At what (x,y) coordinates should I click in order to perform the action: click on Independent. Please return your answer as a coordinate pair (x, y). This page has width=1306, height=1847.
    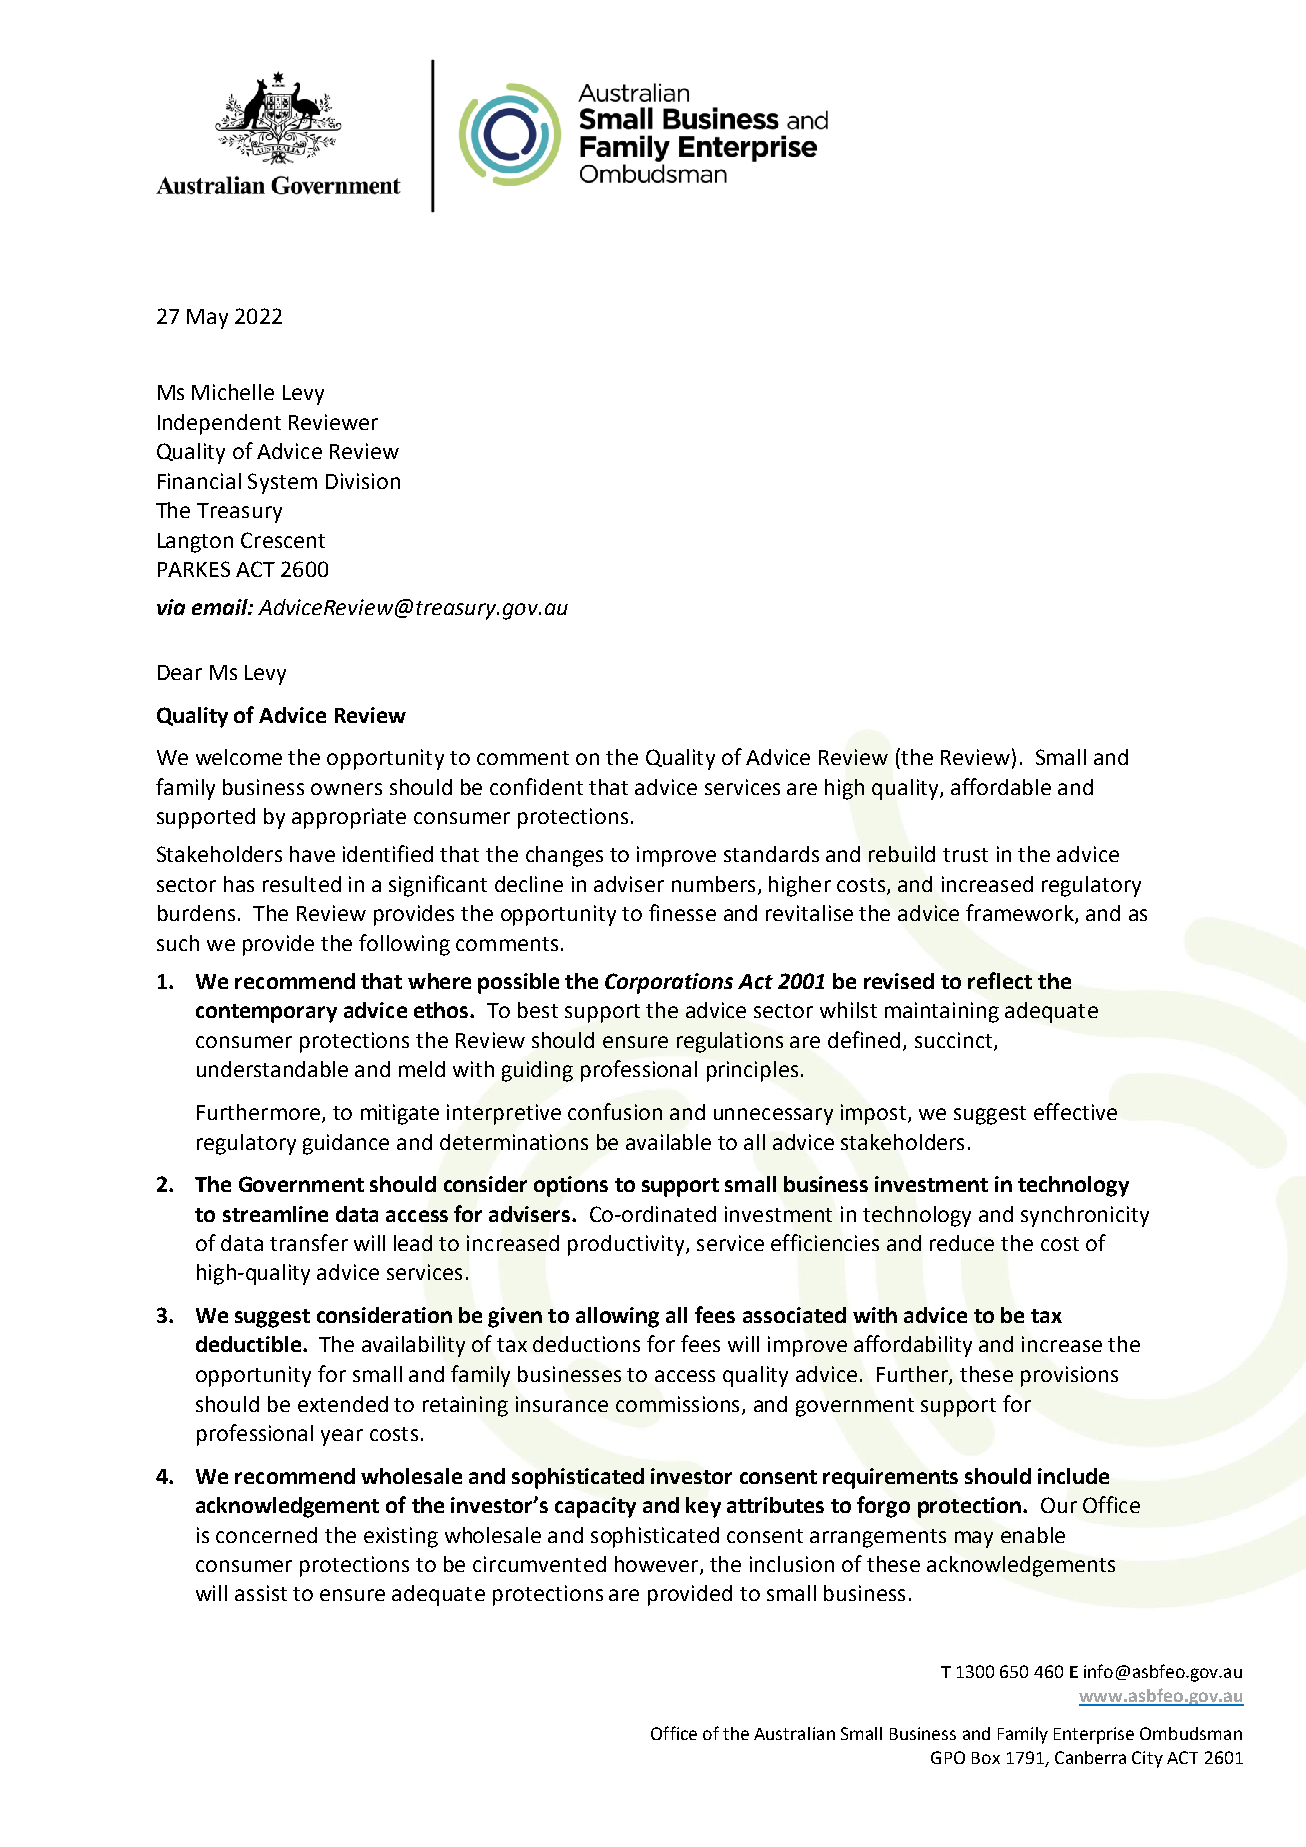
    Looking at the image, I should click on (219, 424).
